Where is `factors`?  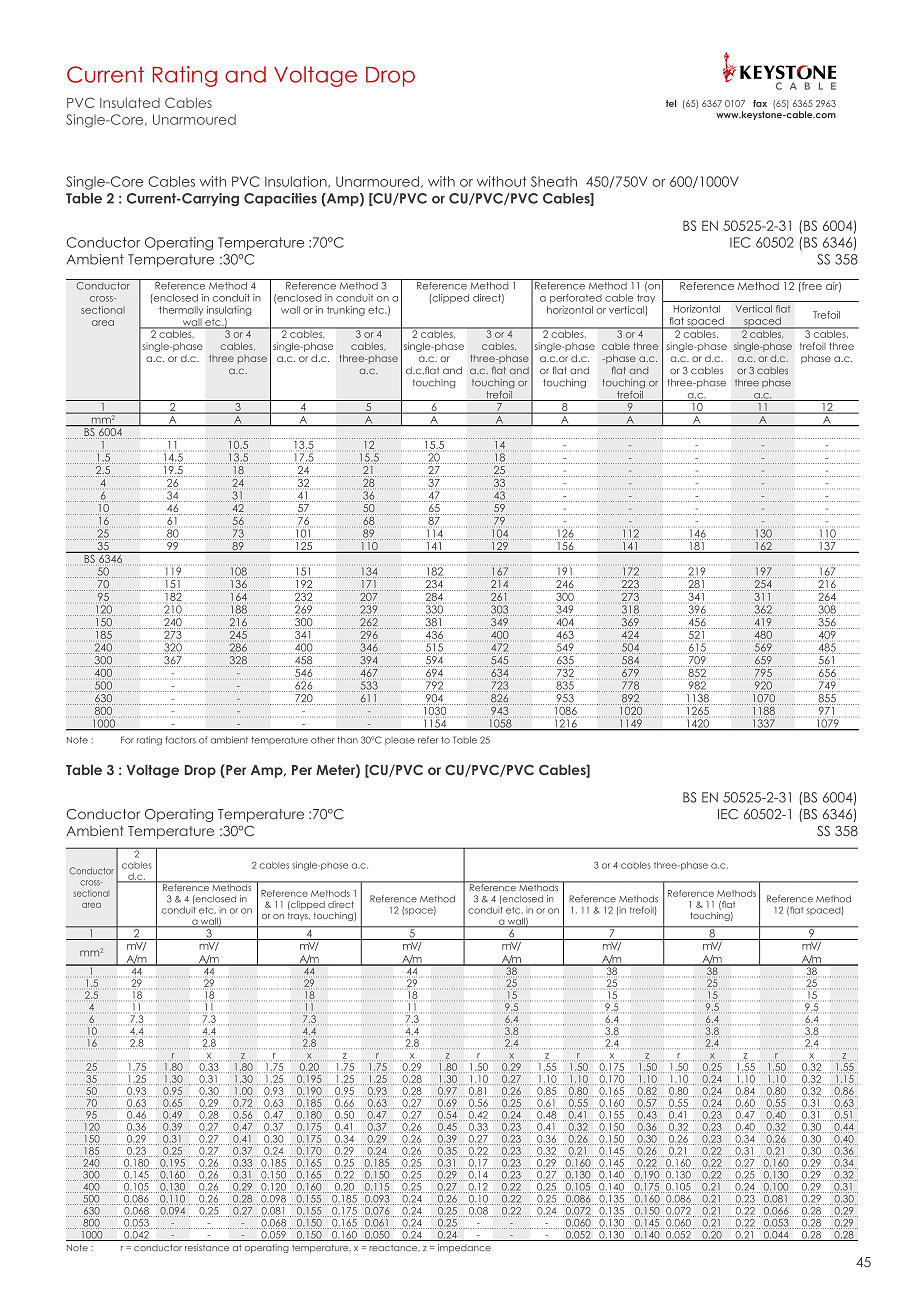
factors is located at coordinates (180, 740).
